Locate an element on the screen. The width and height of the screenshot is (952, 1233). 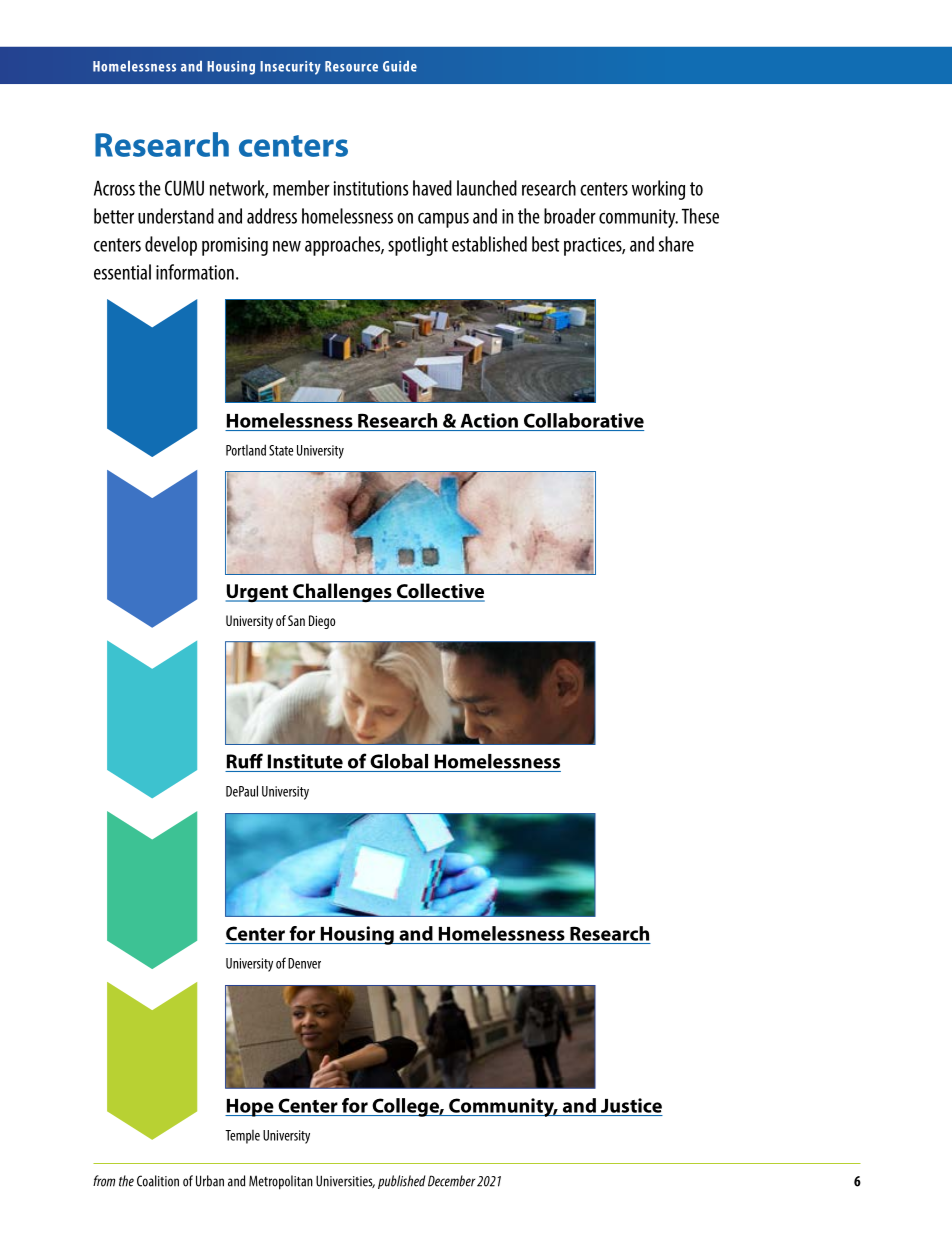
Urgent is located at coordinates (258, 593).
